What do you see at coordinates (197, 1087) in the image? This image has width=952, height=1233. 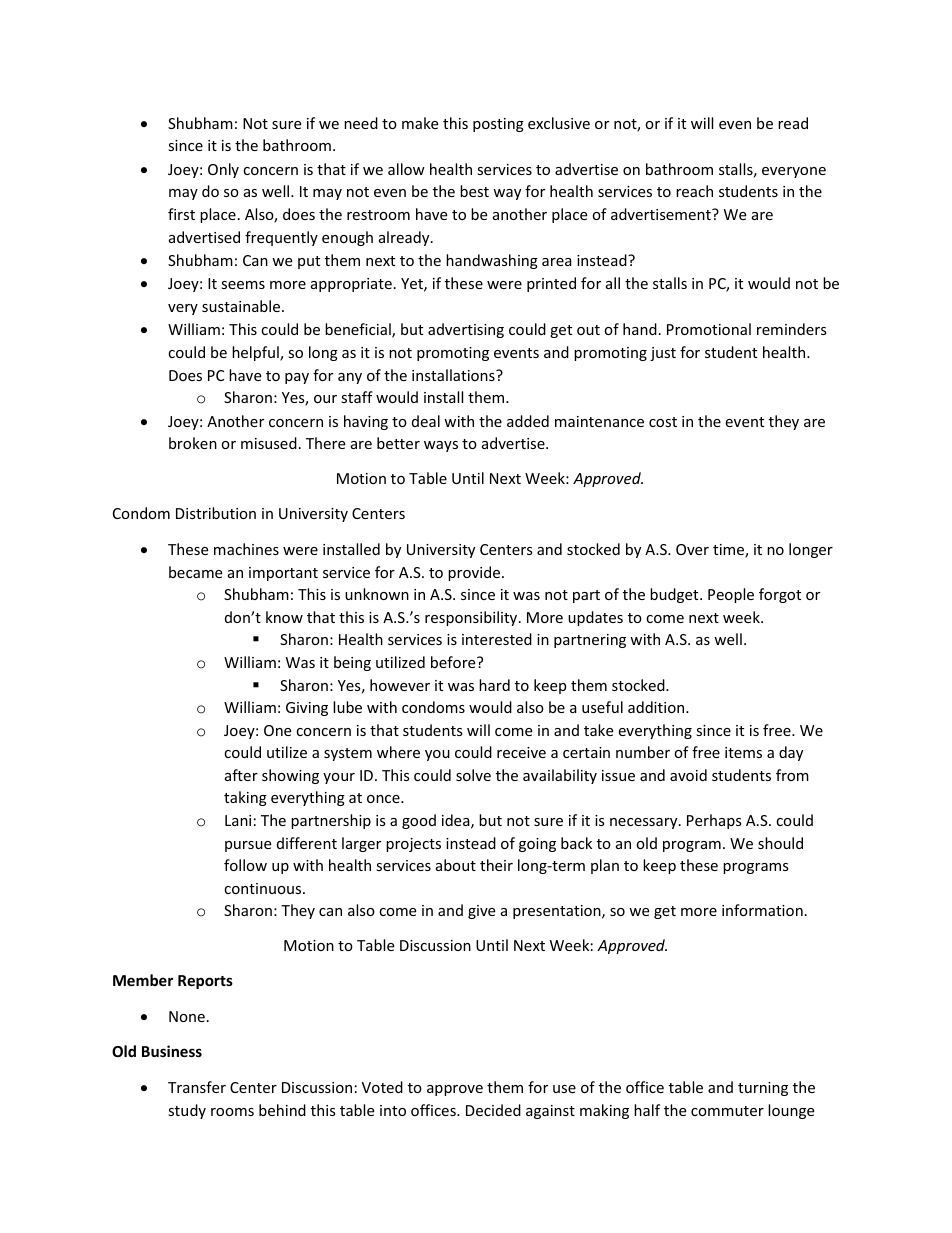 I see `Transfer` at bounding box center [197, 1087].
